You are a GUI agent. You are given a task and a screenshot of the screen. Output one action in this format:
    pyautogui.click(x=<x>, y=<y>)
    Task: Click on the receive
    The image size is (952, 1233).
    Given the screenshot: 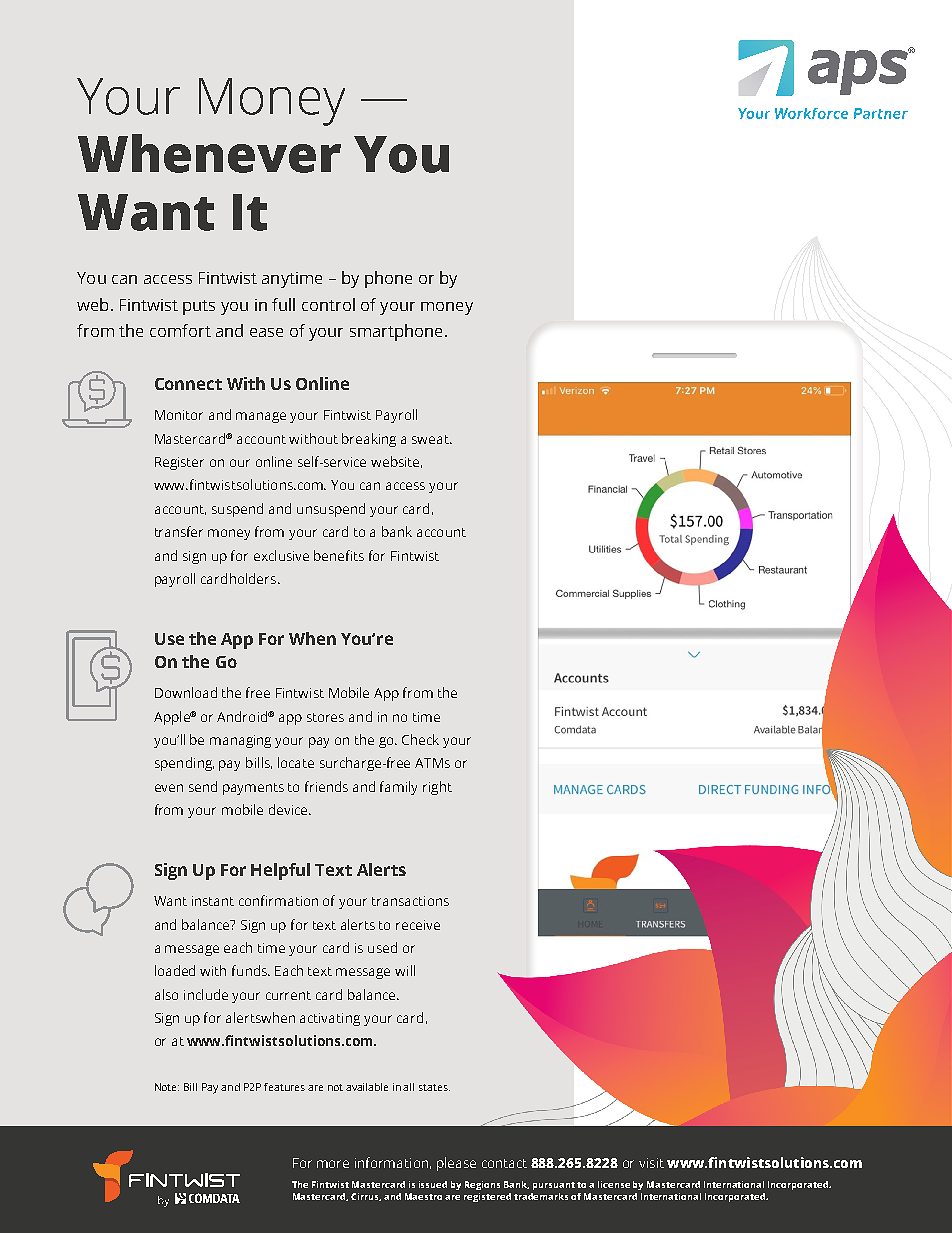 What is the action you would take?
    pyautogui.click(x=418, y=925)
